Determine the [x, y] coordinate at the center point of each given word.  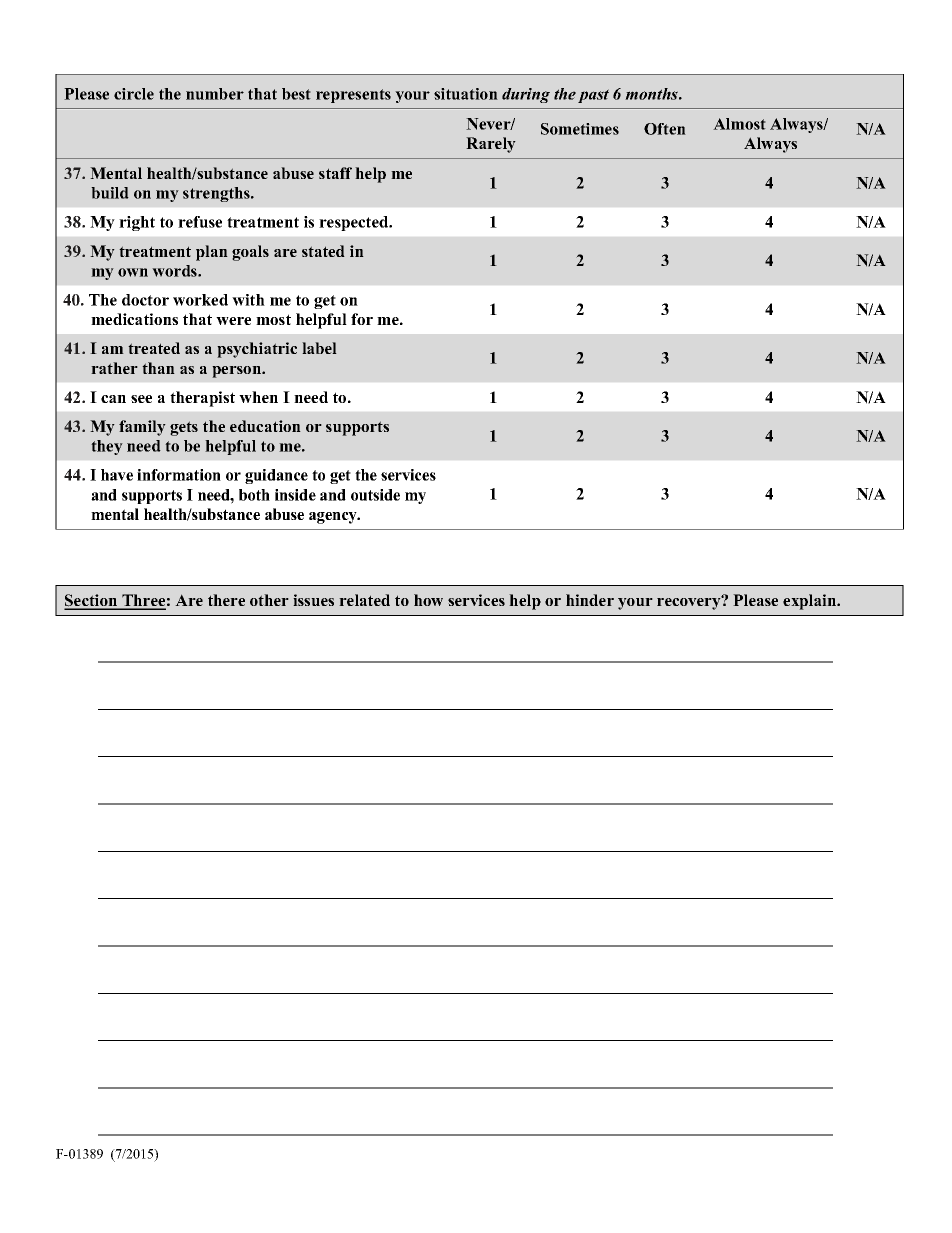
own [133, 272]
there [226, 600]
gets [184, 428]
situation [466, 94]
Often [665, 129]
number [215, 94]
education [265, 426]
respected [355, 223]
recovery [690, 603]
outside [375, 495]
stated [323, 251]
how [428, 600]
